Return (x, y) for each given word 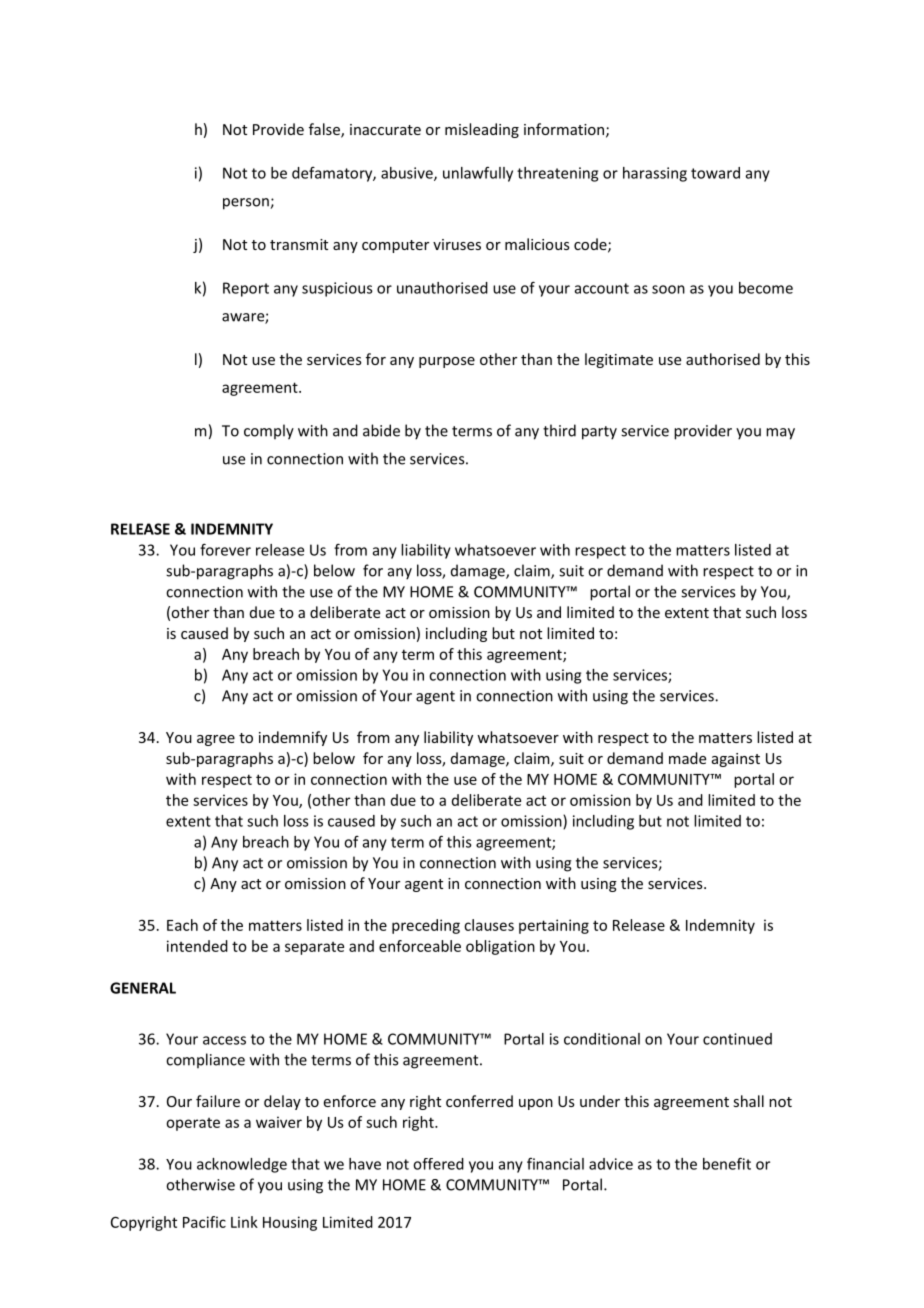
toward (715, 173)
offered (438, 1164)
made (687, 758)
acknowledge (242, 1165)
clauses (489, 925)
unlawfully (478, 174)
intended (197, 946)
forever (225, 549)
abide (381, 430)
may (780, 434)
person (247, 204)
